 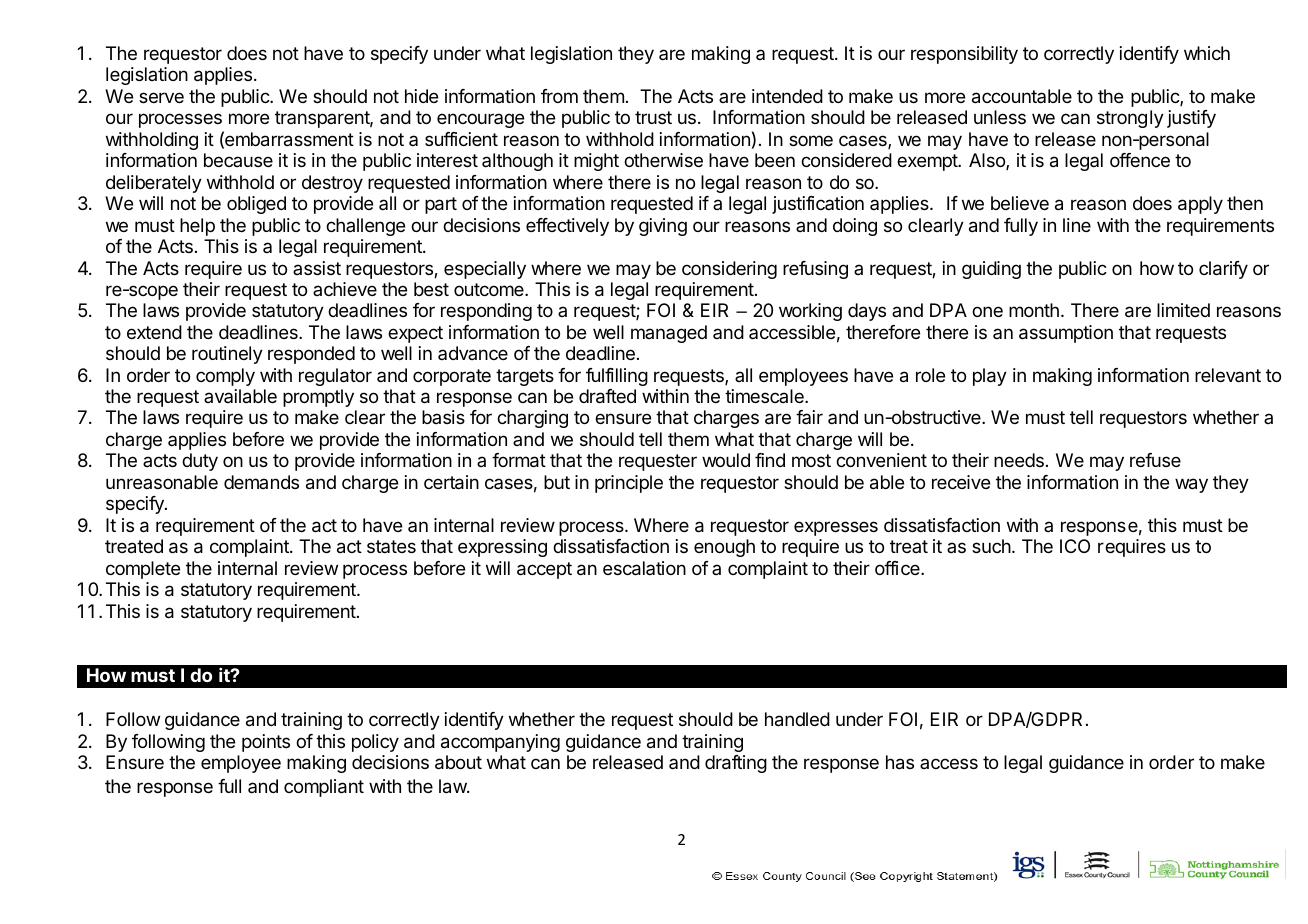 I want to click on enough, so click(x=724, y=548).
